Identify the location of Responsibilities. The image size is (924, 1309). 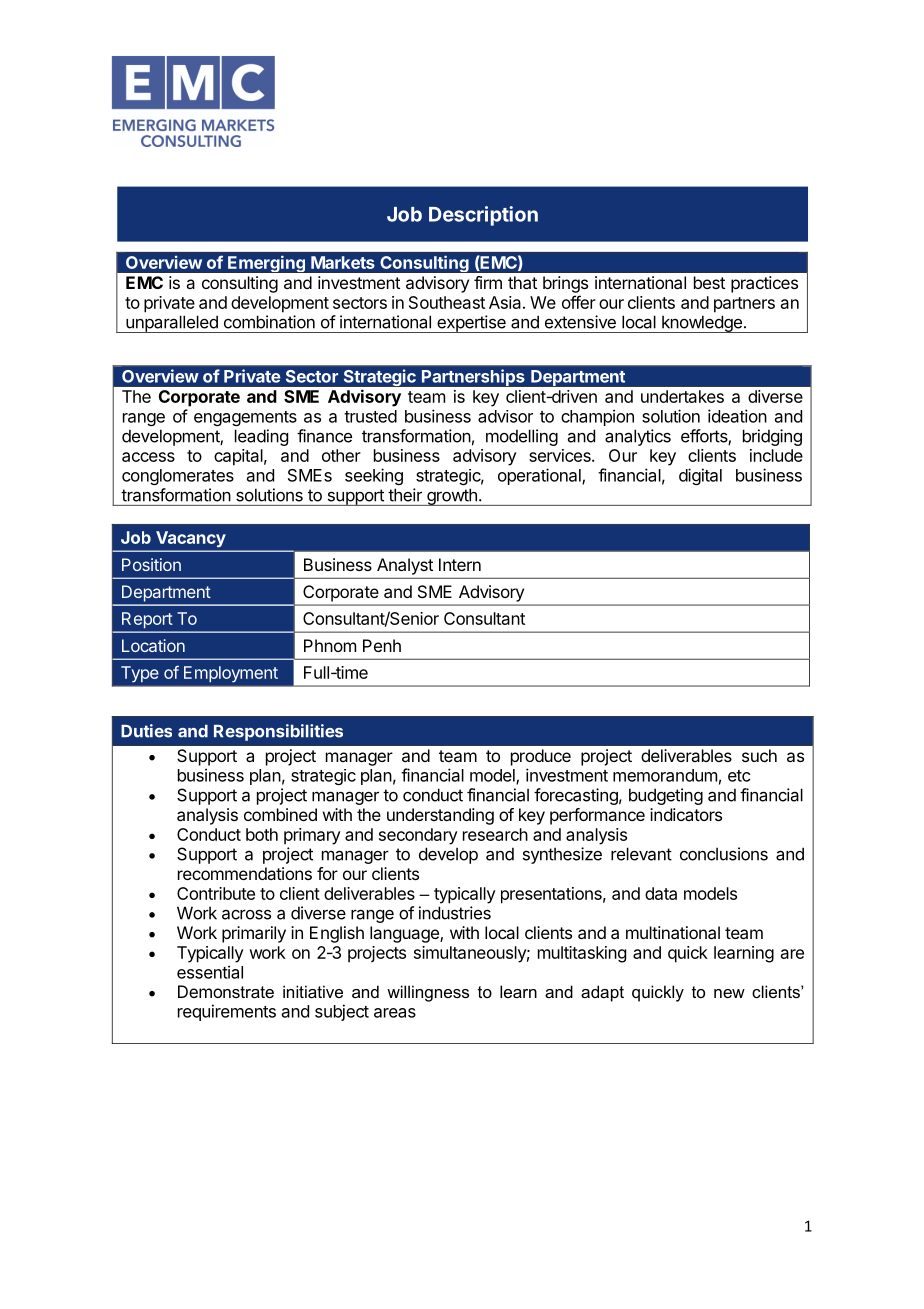
(278, 732).
